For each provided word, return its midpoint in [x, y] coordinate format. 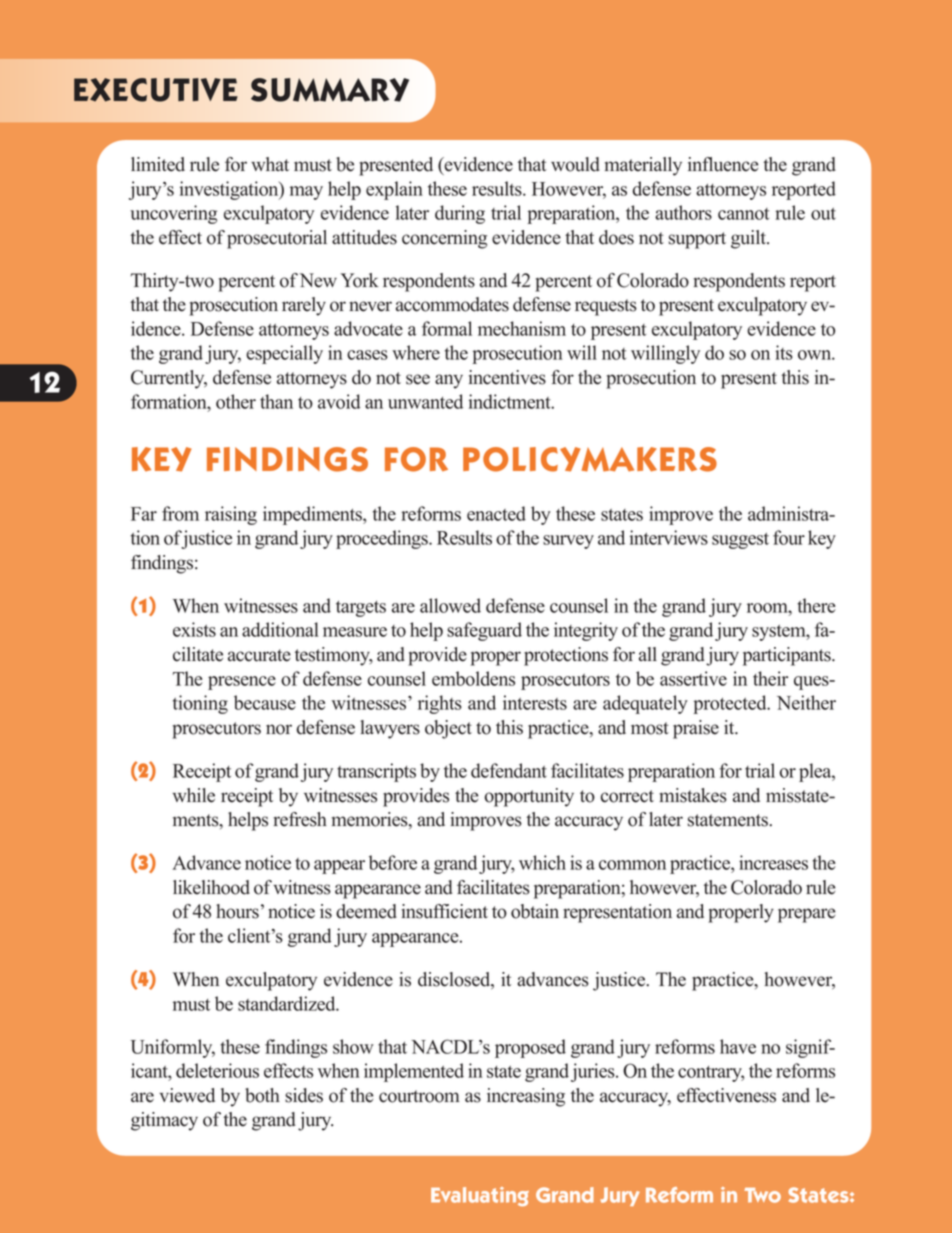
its [784, 352]
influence [723, 164]
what [270, 164]
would [575, 164]
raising [231, 515]
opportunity [529, 797]
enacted [496, 513]
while [193, 795]
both [262, 1095]
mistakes [693, 795]
